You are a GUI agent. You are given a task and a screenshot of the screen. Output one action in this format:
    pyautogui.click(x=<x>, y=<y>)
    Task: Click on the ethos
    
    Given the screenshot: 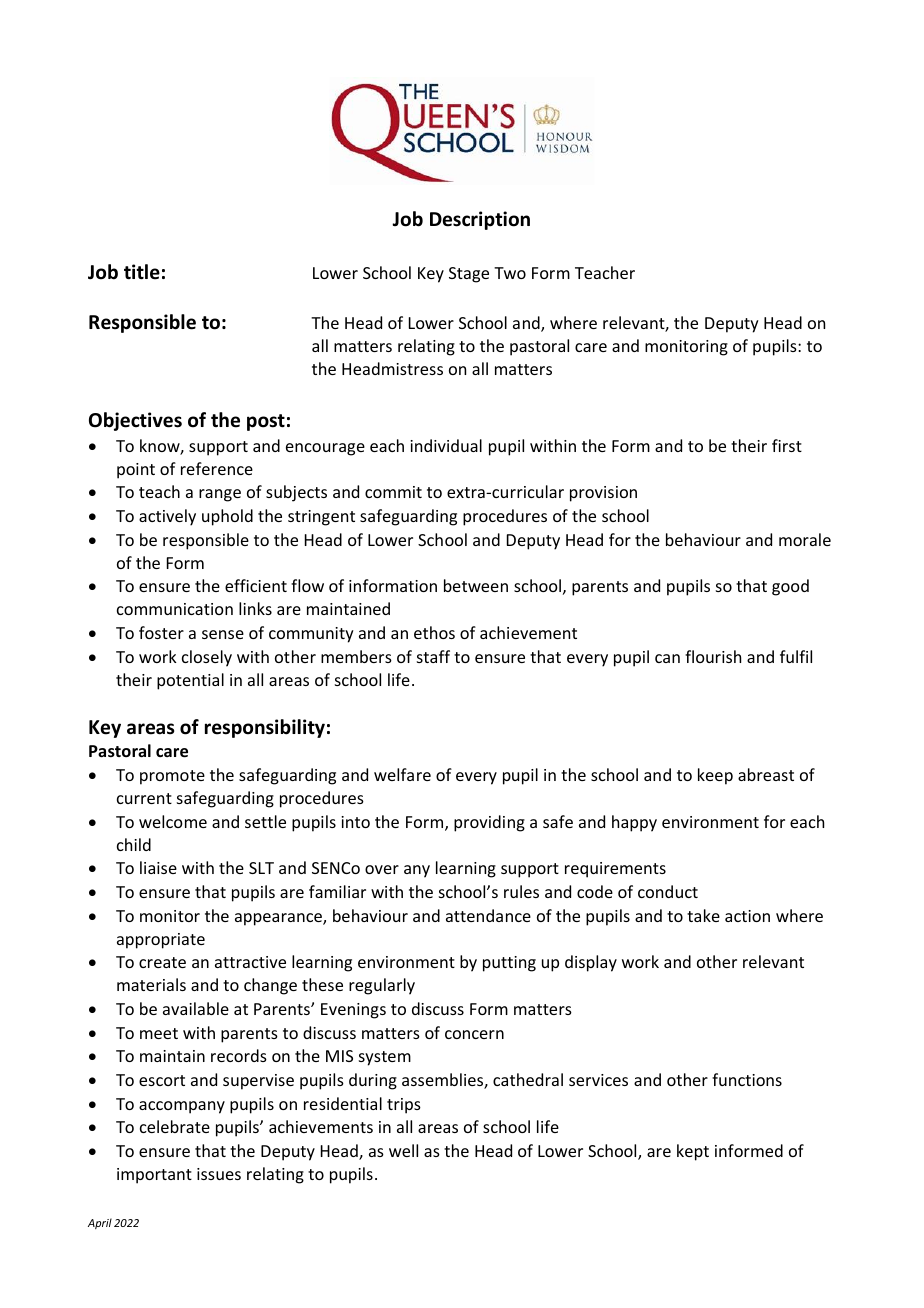 What is the action you would take?
    pyautogui.click(x=434, y=632)
